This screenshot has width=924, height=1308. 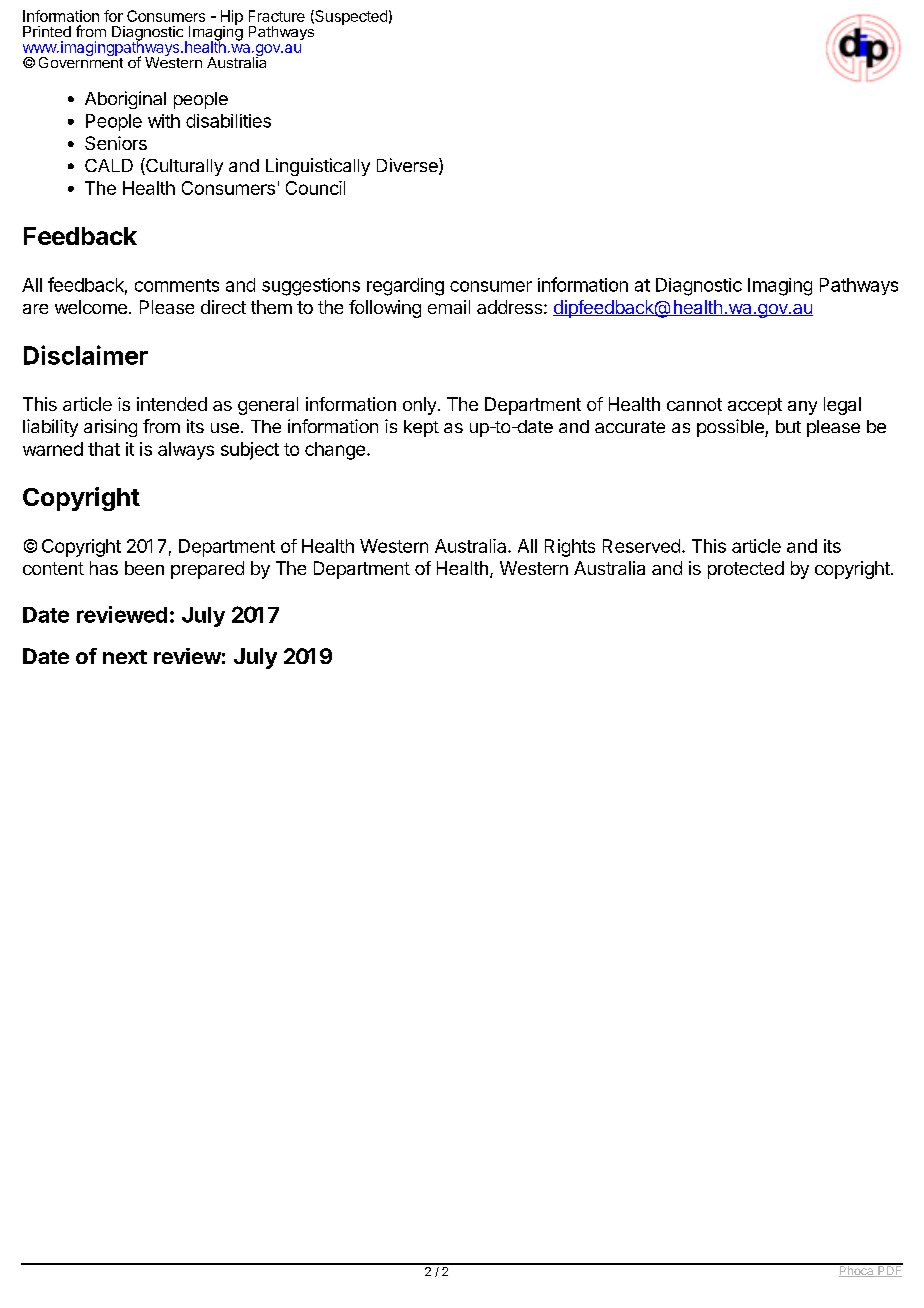 I want to click on Fracture, so click(x=277, y=16).
